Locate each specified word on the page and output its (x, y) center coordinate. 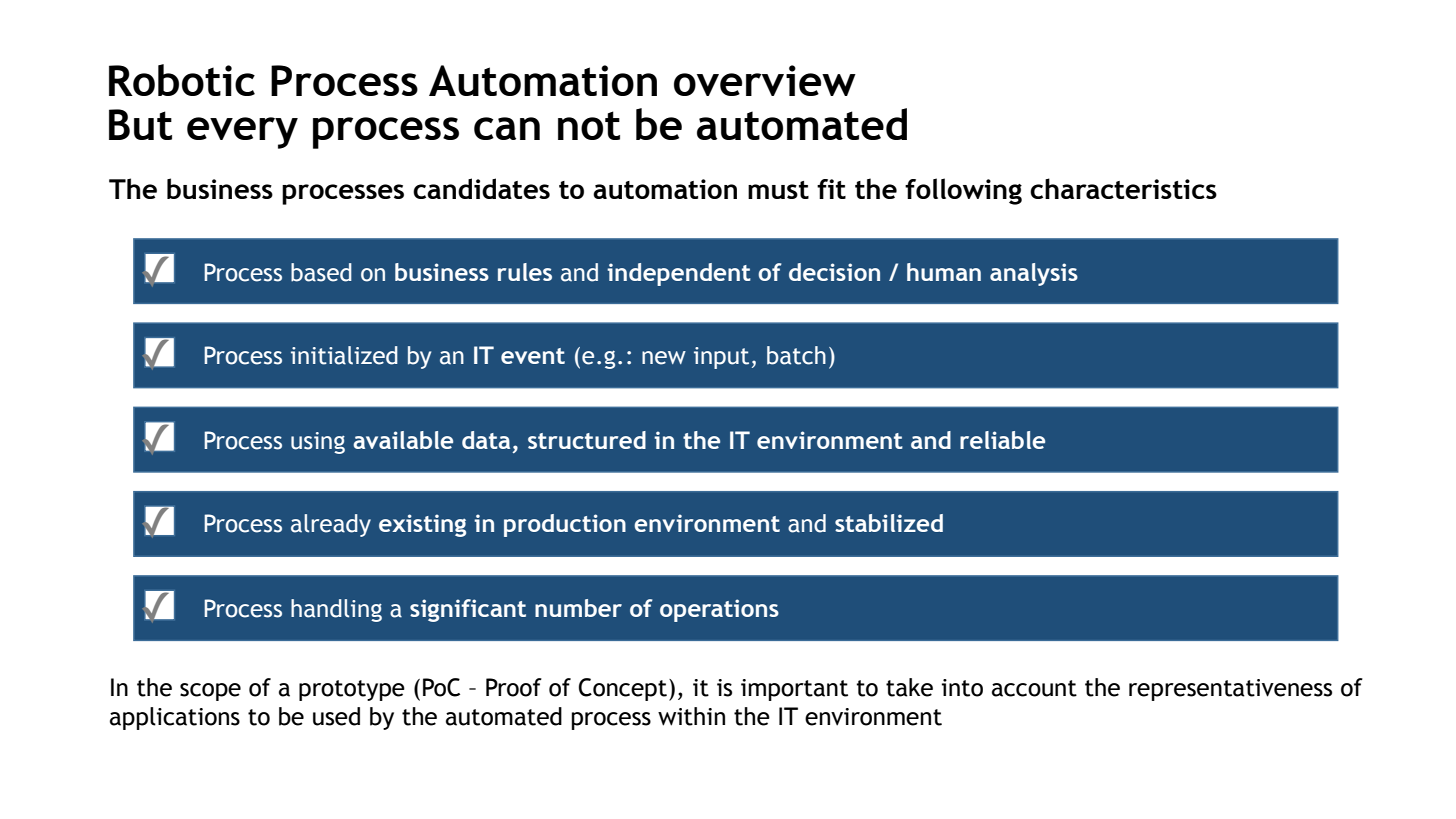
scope (210, 692)
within (691, 716)
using (318, 443)
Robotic (182, 80)
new (664, 358)
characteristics (1123, 188)
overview (765, 80)
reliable (1002, 440)
